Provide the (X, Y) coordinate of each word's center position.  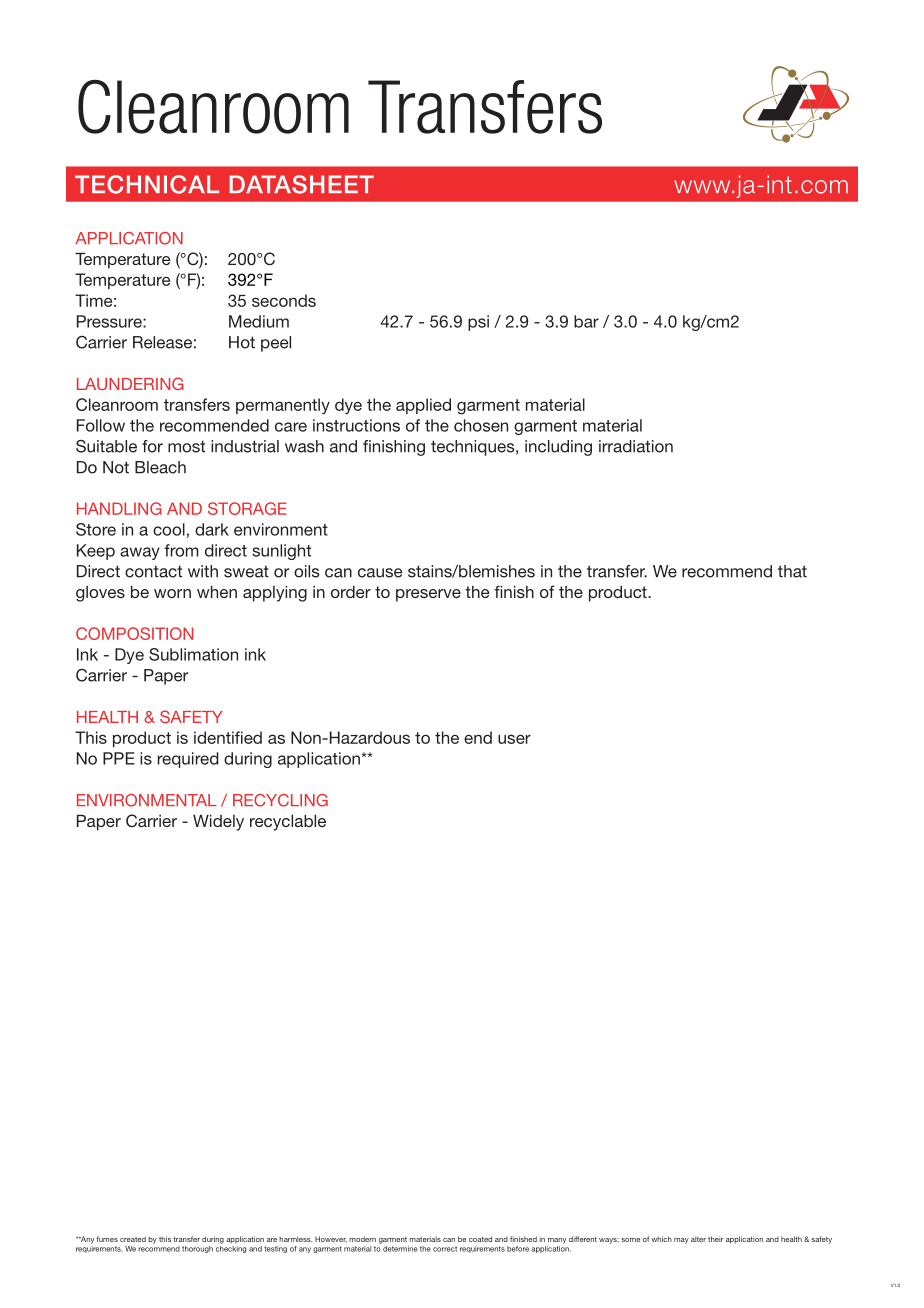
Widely (218, 823)
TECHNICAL (147, 184)
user (514, 739)
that (792, 571)
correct (445, 1249)
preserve (428, 595)
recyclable (288, 823)
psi (478, 323)
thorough (197, 1249)
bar (586, 321)
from (181, 550)
